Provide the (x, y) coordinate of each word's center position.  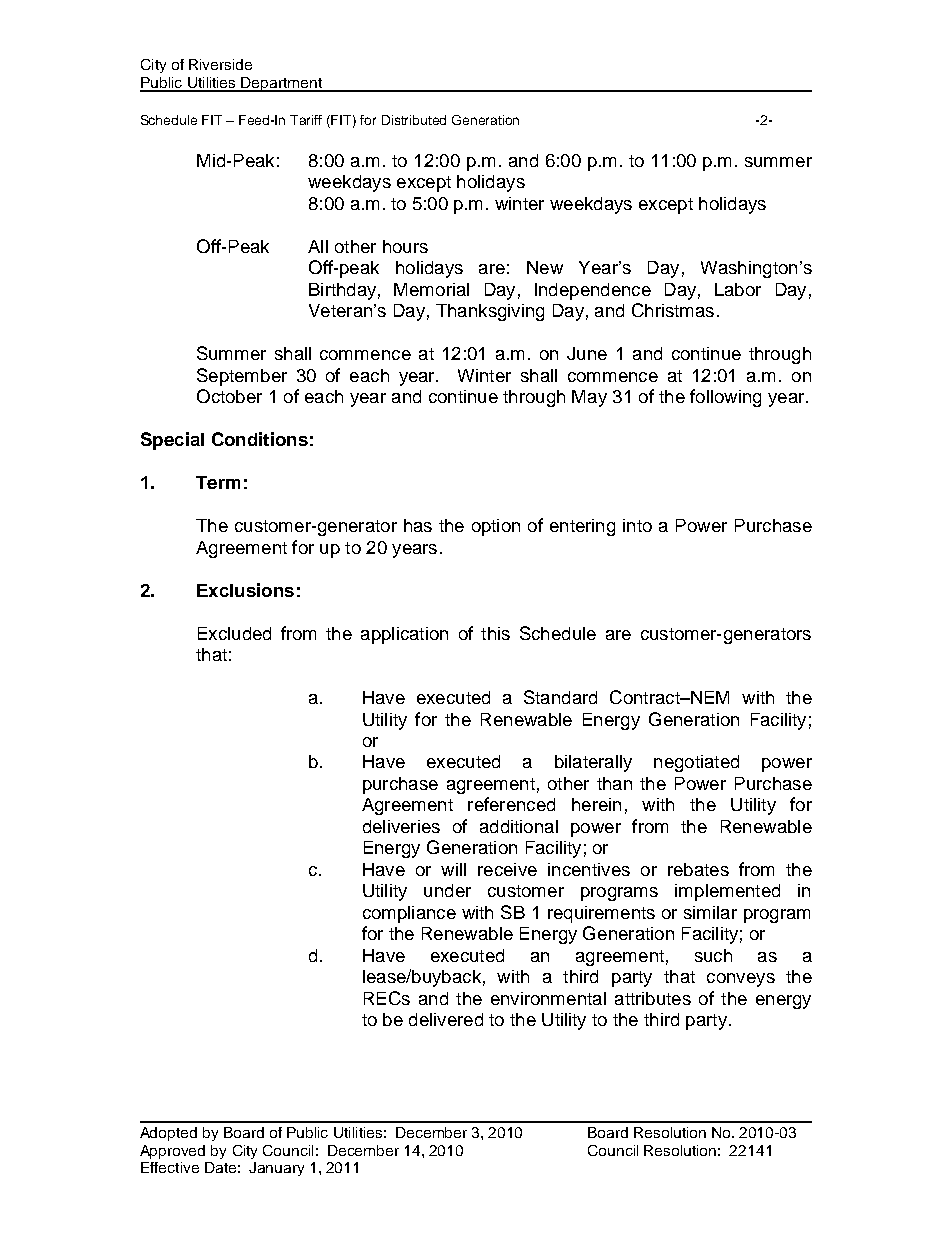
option (496, 527)
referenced (511, 804)
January (276, 1169)
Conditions (260, 439)
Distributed (414, 120)
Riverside (220, 64)
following (725, 398)
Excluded (234, 633)
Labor (738, 289)
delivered (446, 1019)
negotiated (696, 763)
